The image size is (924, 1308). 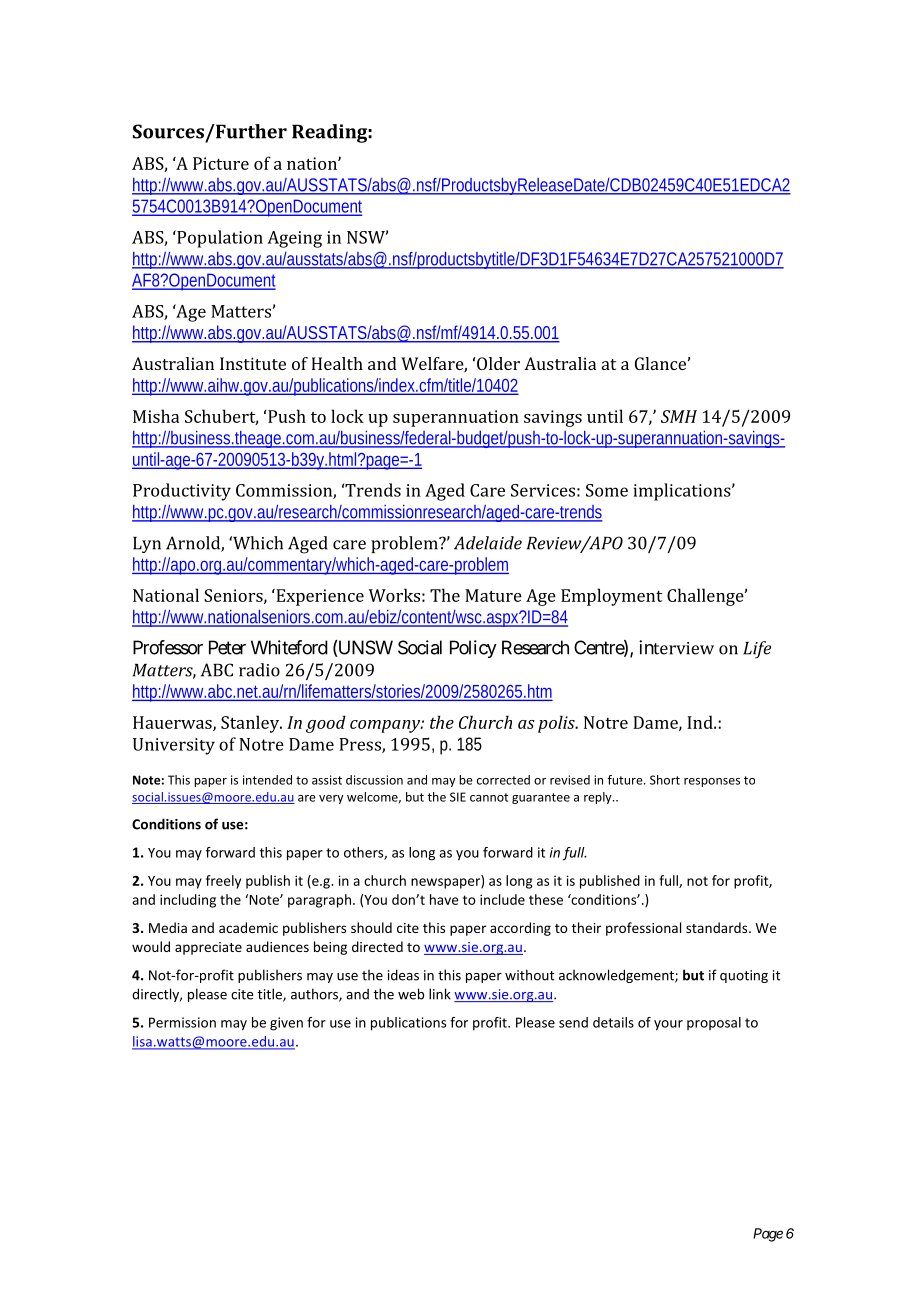 What do you see at coordinates (221, 163) in the screenshot?
I see `Picture` at bounding box center [221, 163].
